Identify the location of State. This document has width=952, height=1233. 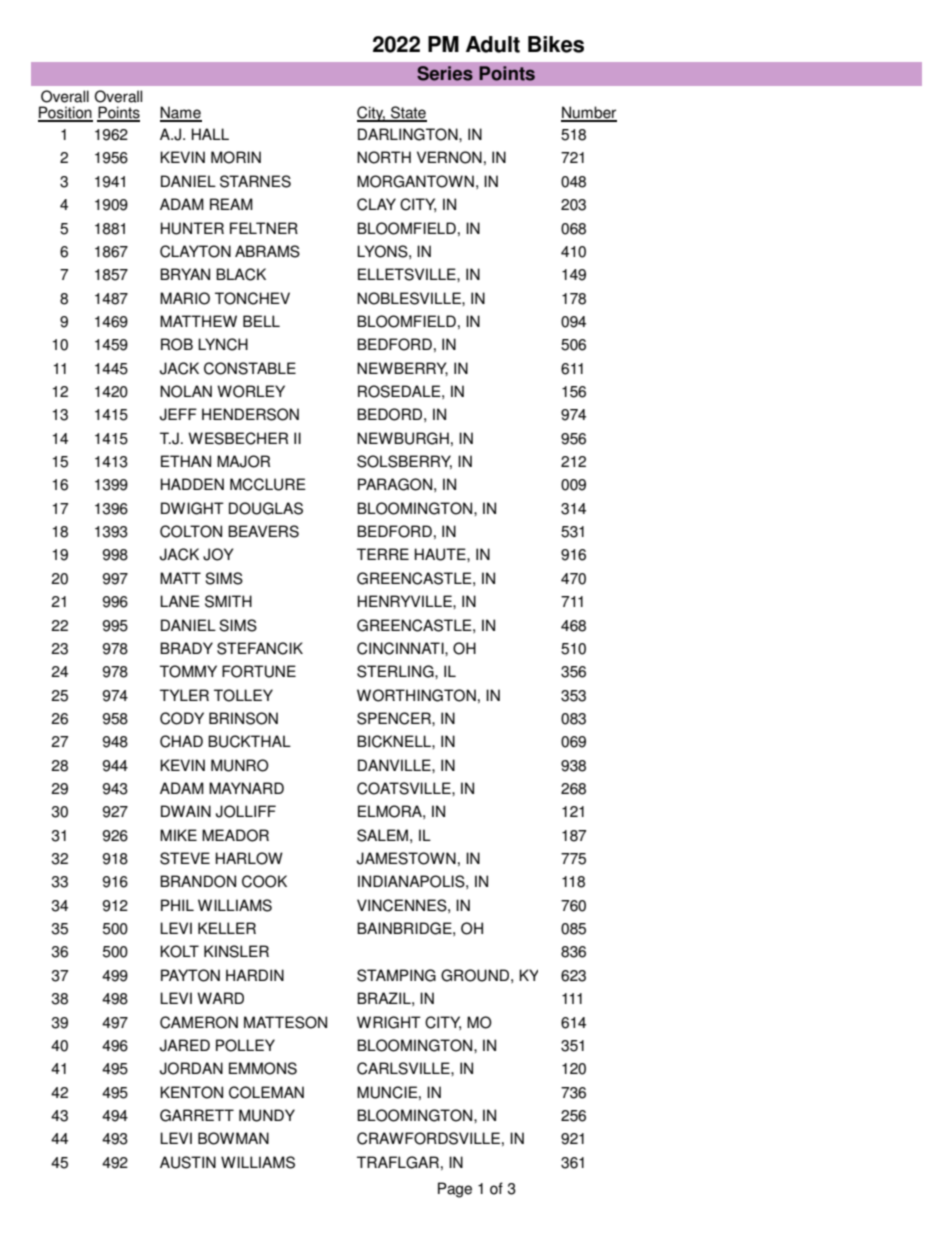
(408, 113).
